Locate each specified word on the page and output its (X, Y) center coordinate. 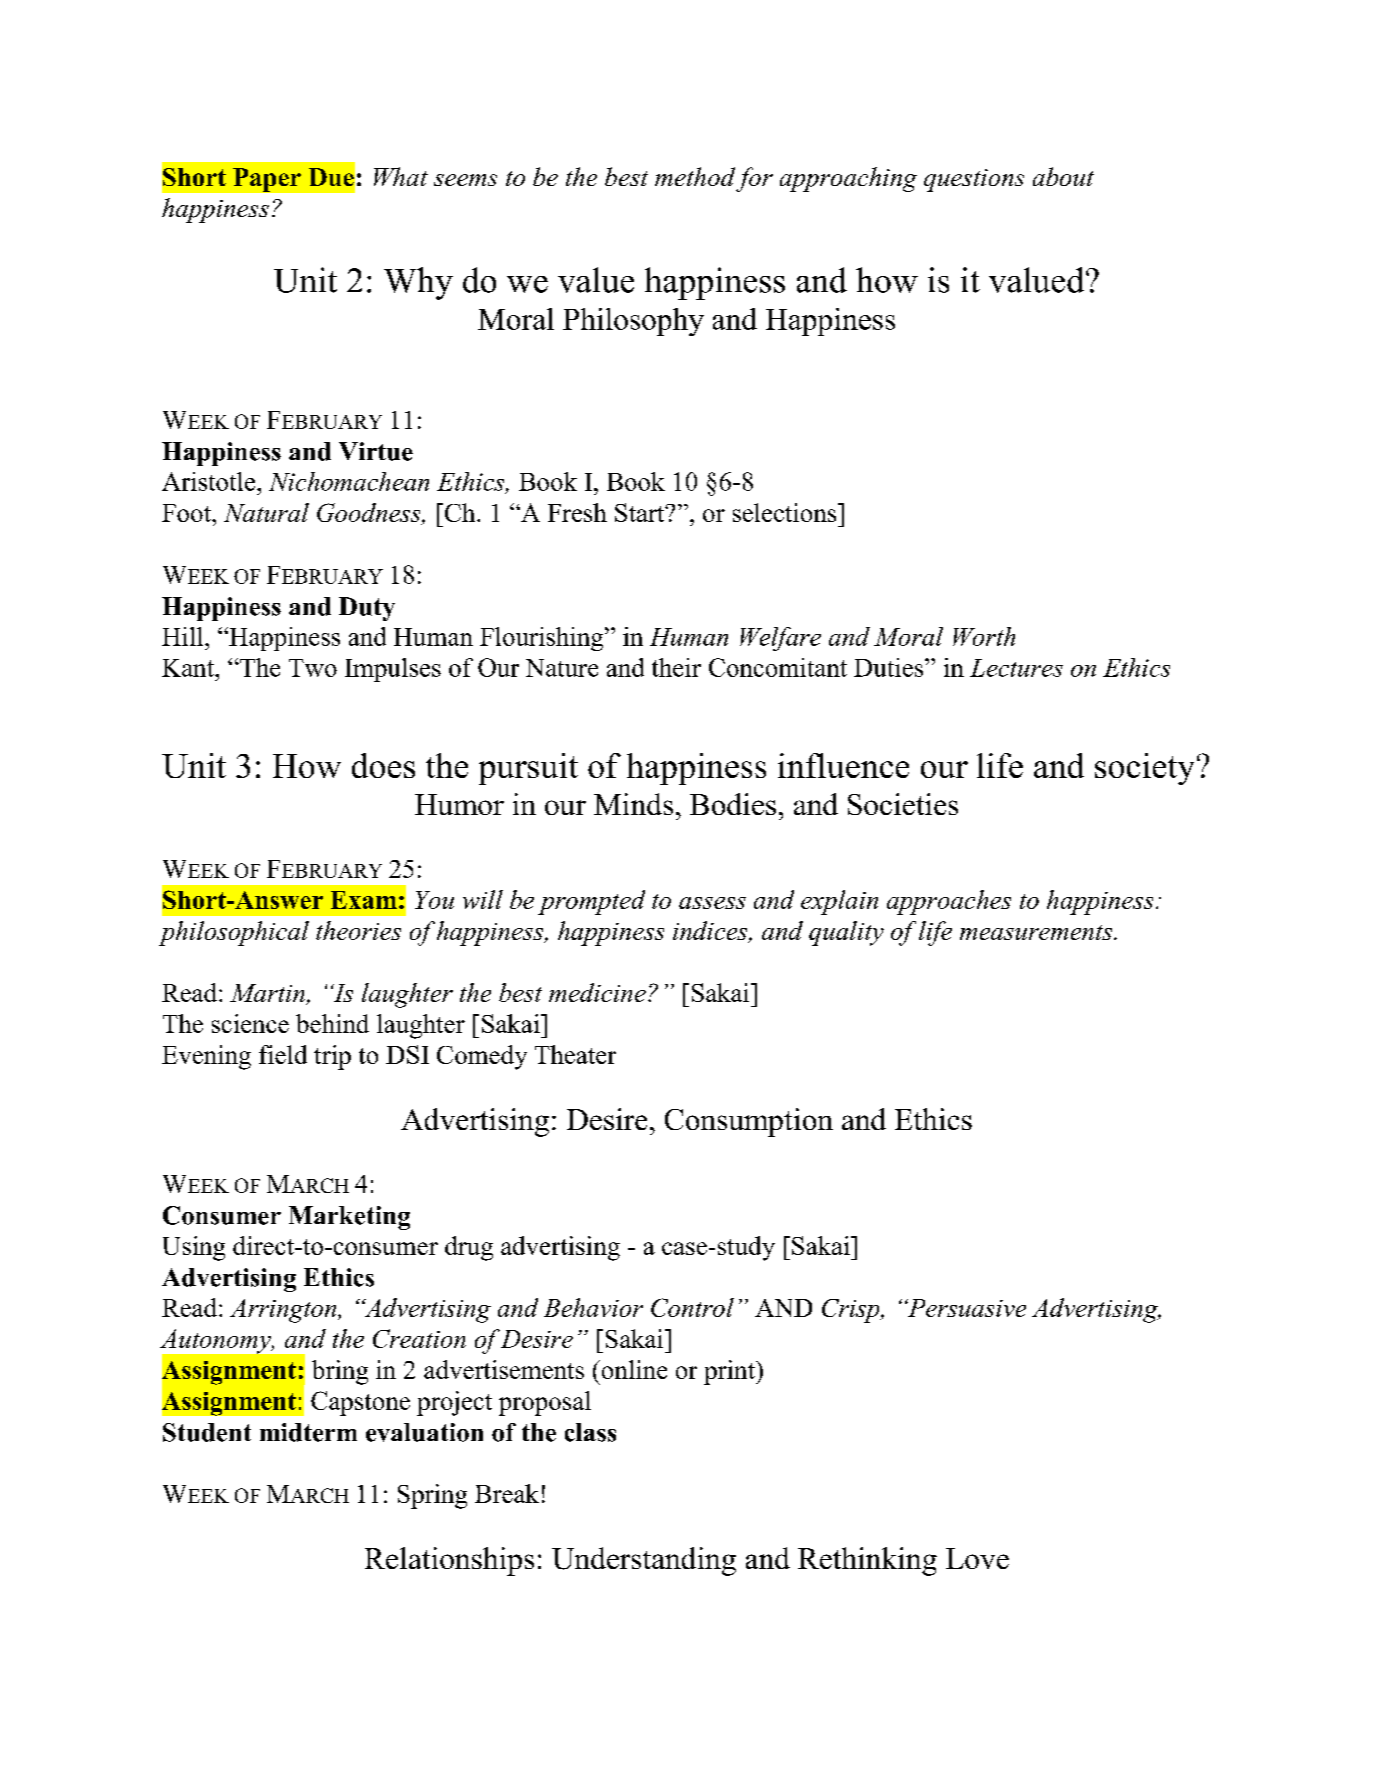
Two (313, 668)
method (695, 176)
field (283, 1054)
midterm (308, 1432)
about (1063, 176)
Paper (267, 180)
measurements (1037, 932)
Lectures (1016, 668)
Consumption (749, 1122)
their (676, 667)
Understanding (644, 1561)
